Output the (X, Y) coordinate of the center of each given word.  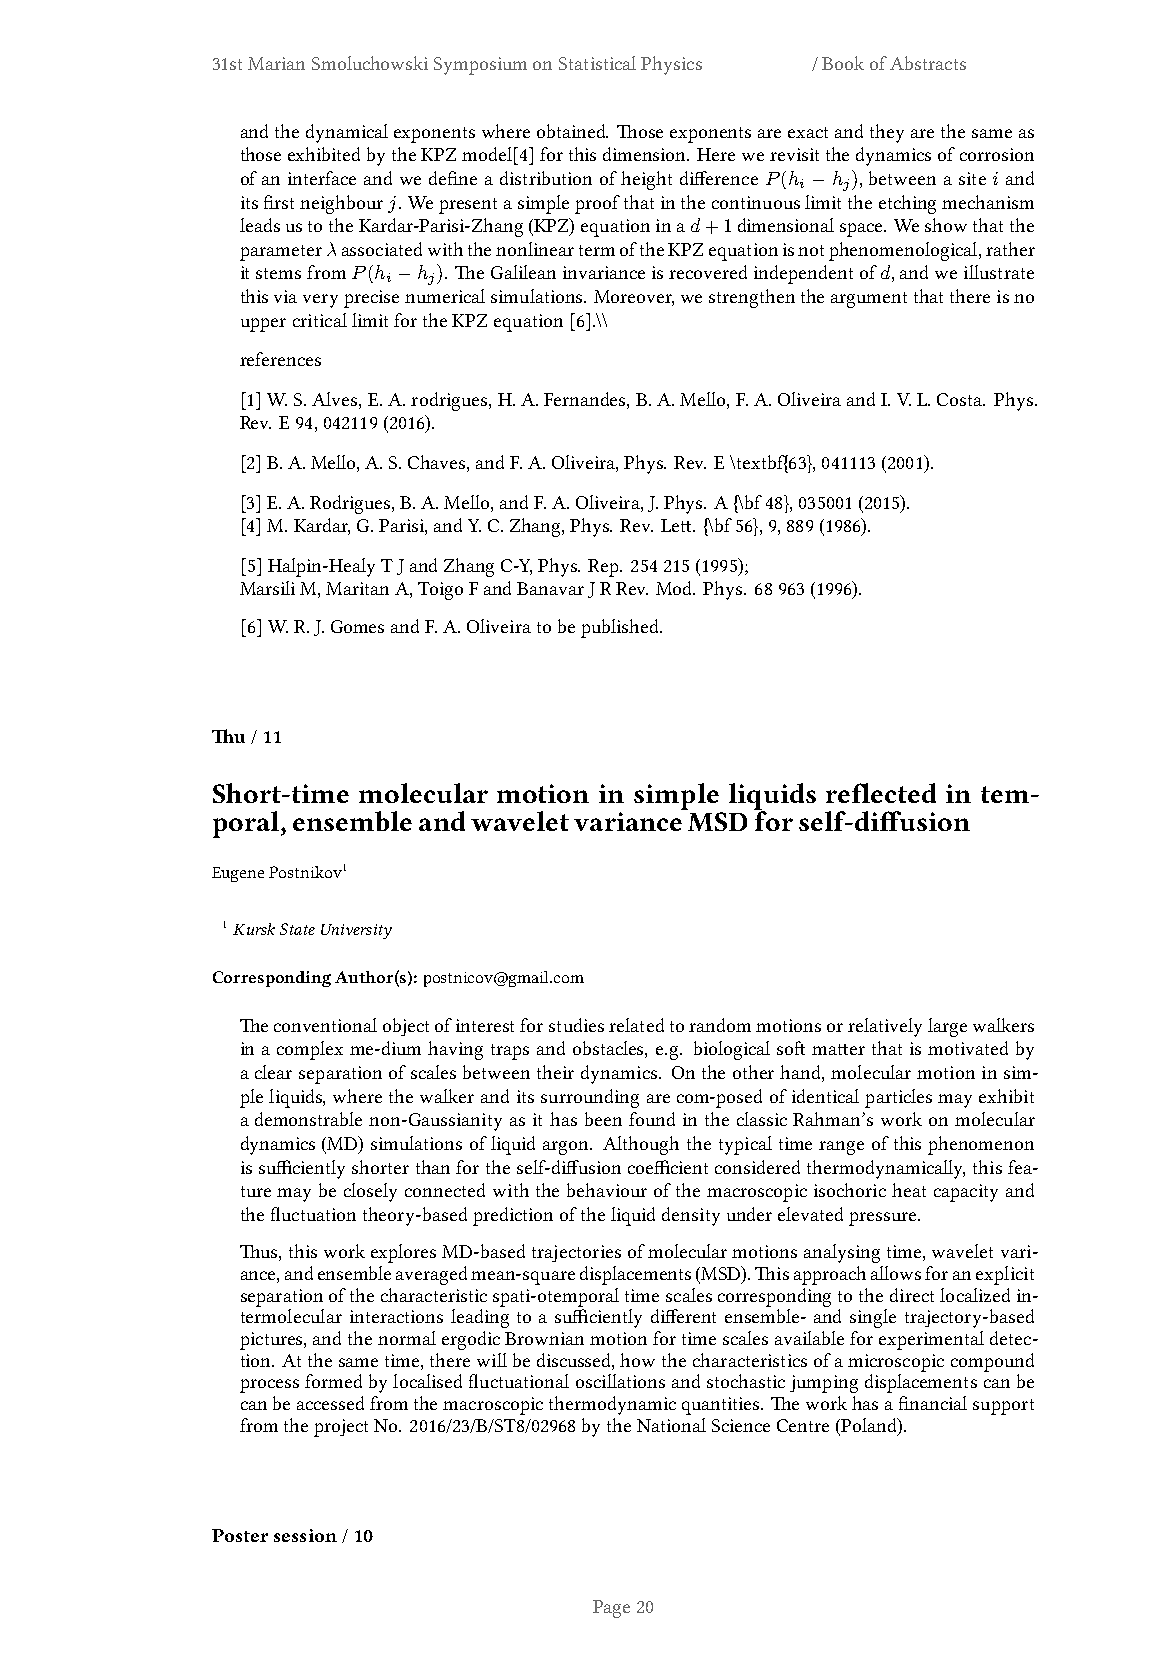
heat (909, 1190)
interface (322, 178)
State (297, 929)
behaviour (607, 1190)
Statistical (597, 63)
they (887, 133)
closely (370, 1192)
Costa (961, 399)
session (305, 1535)
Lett (677, 525)
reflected (881, 793)
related (636, 1025)
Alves (336, 399)
